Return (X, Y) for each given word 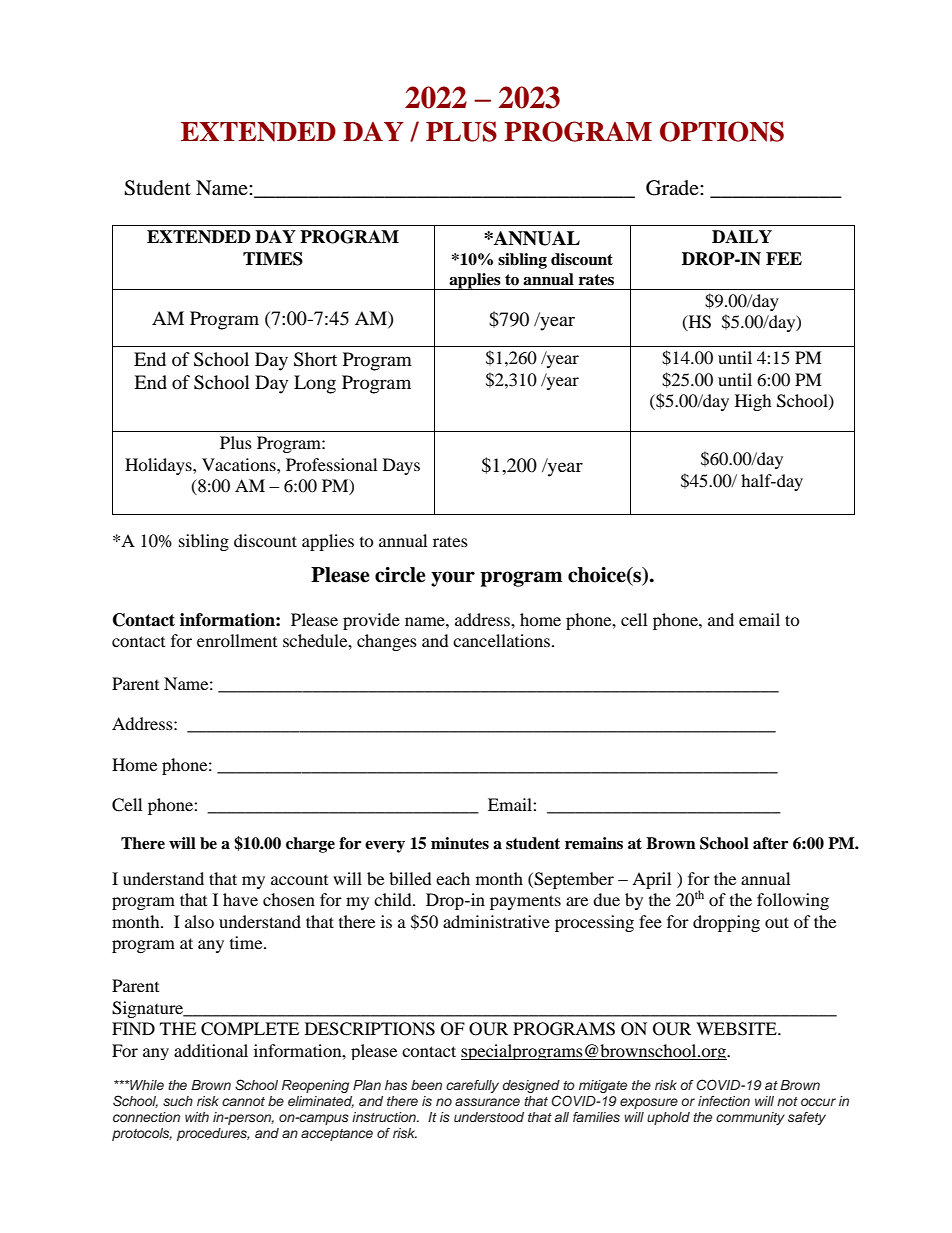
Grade (673, 188)
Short (315, 359)
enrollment (237, 640)
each (453, 878)
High (753, 402)
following (793, 901)
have (240, 899)
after (770, 843)
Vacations (240, 464)
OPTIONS (722, 131)
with (197, 1117)
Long (315, 384)
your (453, 579)
